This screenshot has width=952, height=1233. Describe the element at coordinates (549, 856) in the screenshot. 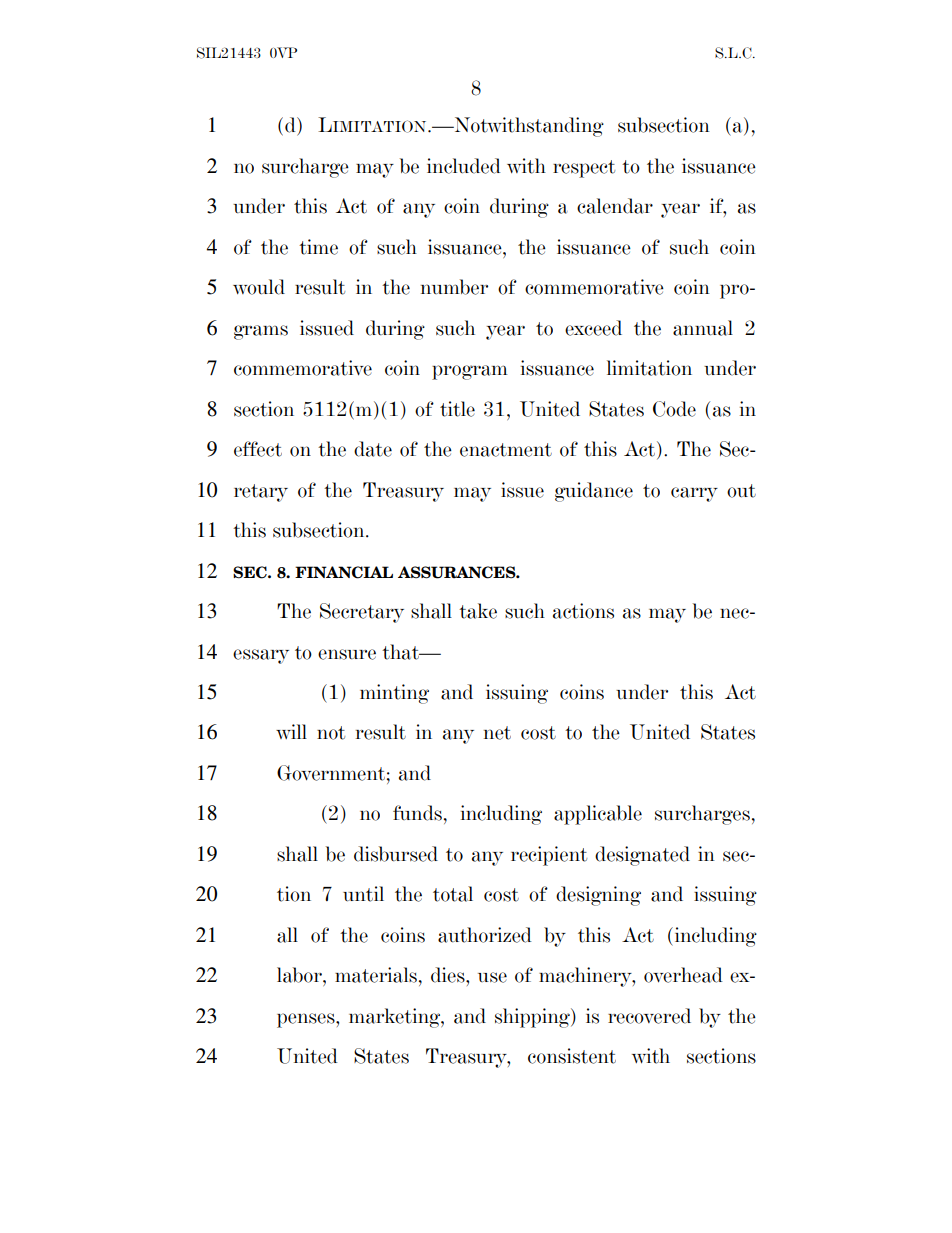

I see `recipient` at that location.
